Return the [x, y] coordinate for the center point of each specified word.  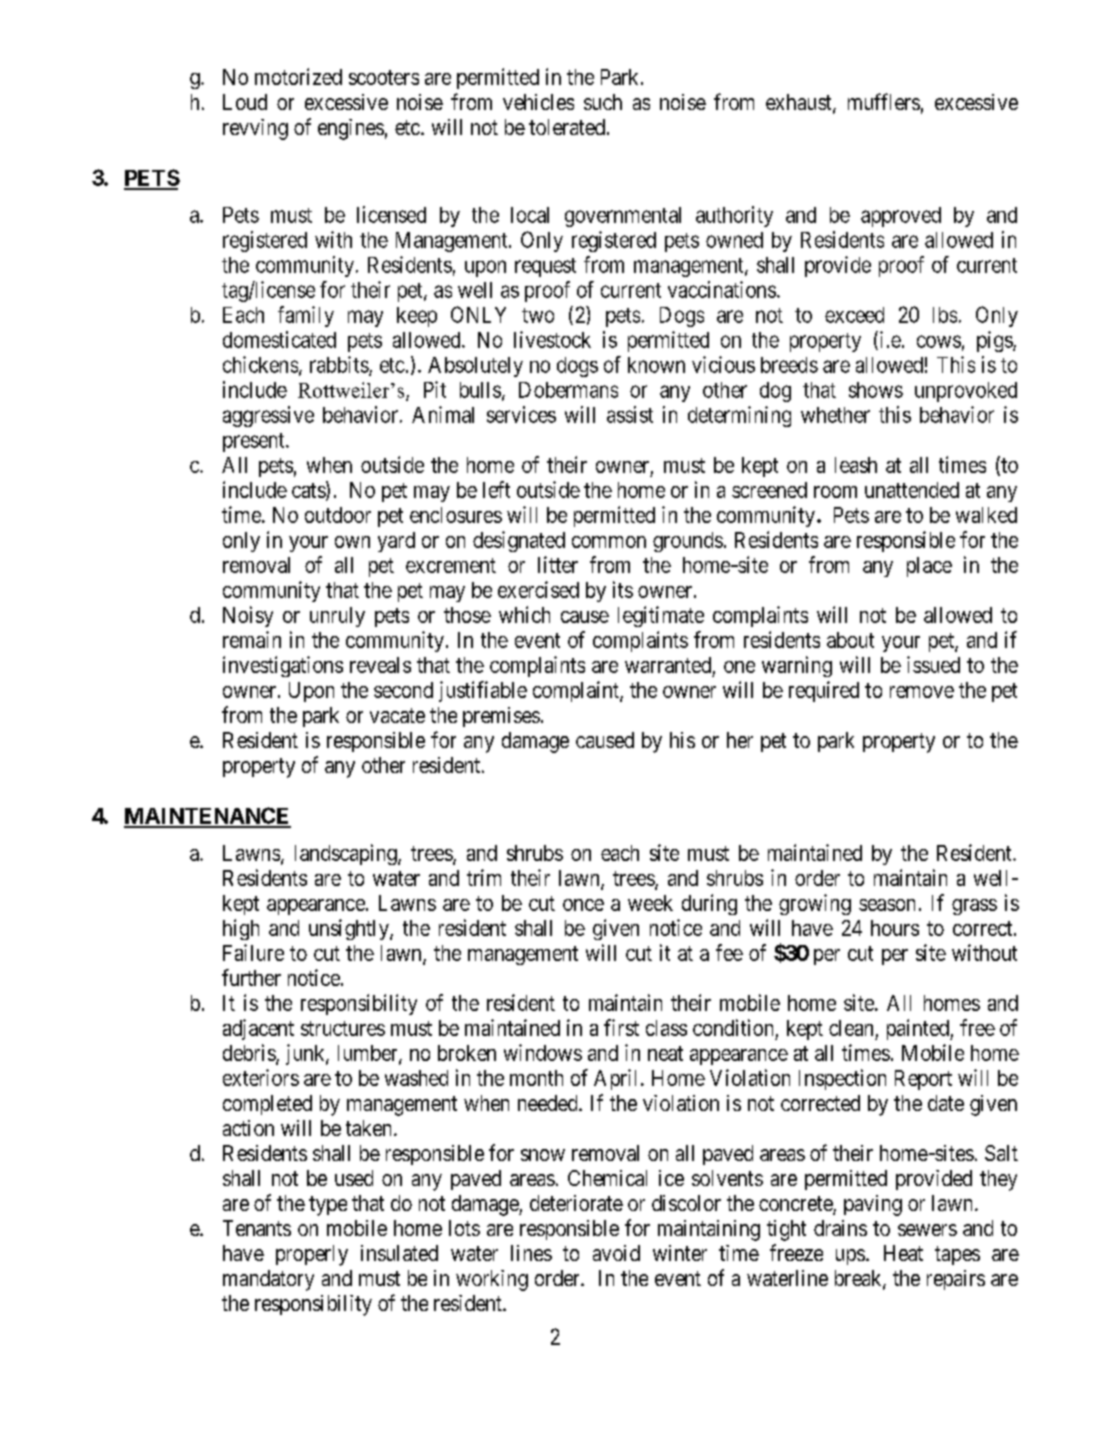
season [887, 905]
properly [312, 1255]
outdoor [338, 515]
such [603, 102]
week [650, 903]
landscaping [347, 854]
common [609, 542]
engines [351, 129]
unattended [912, 490]
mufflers [884, 101]
